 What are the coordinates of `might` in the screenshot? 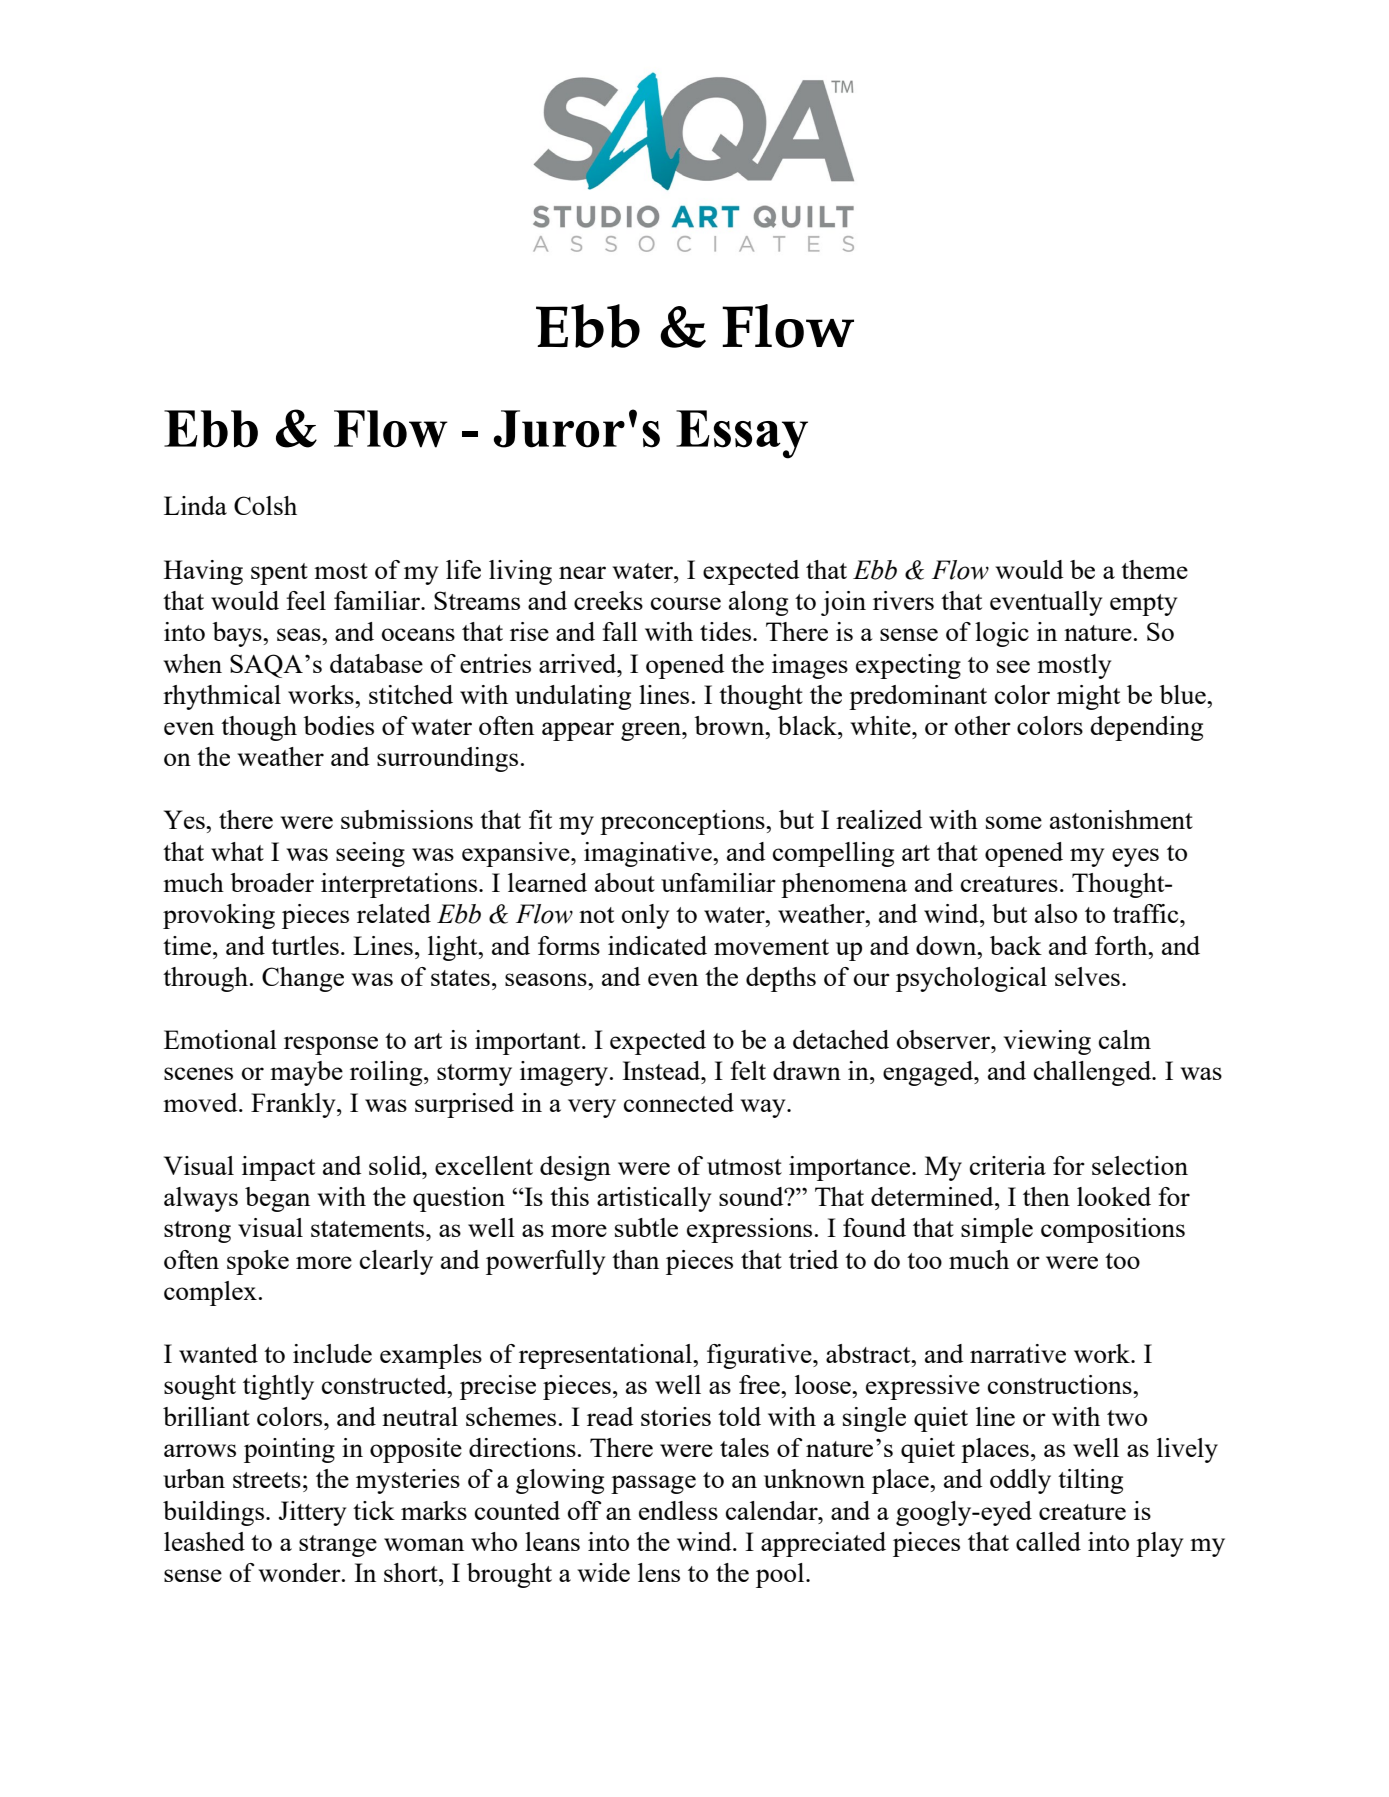 It's located at (1088, 697).
